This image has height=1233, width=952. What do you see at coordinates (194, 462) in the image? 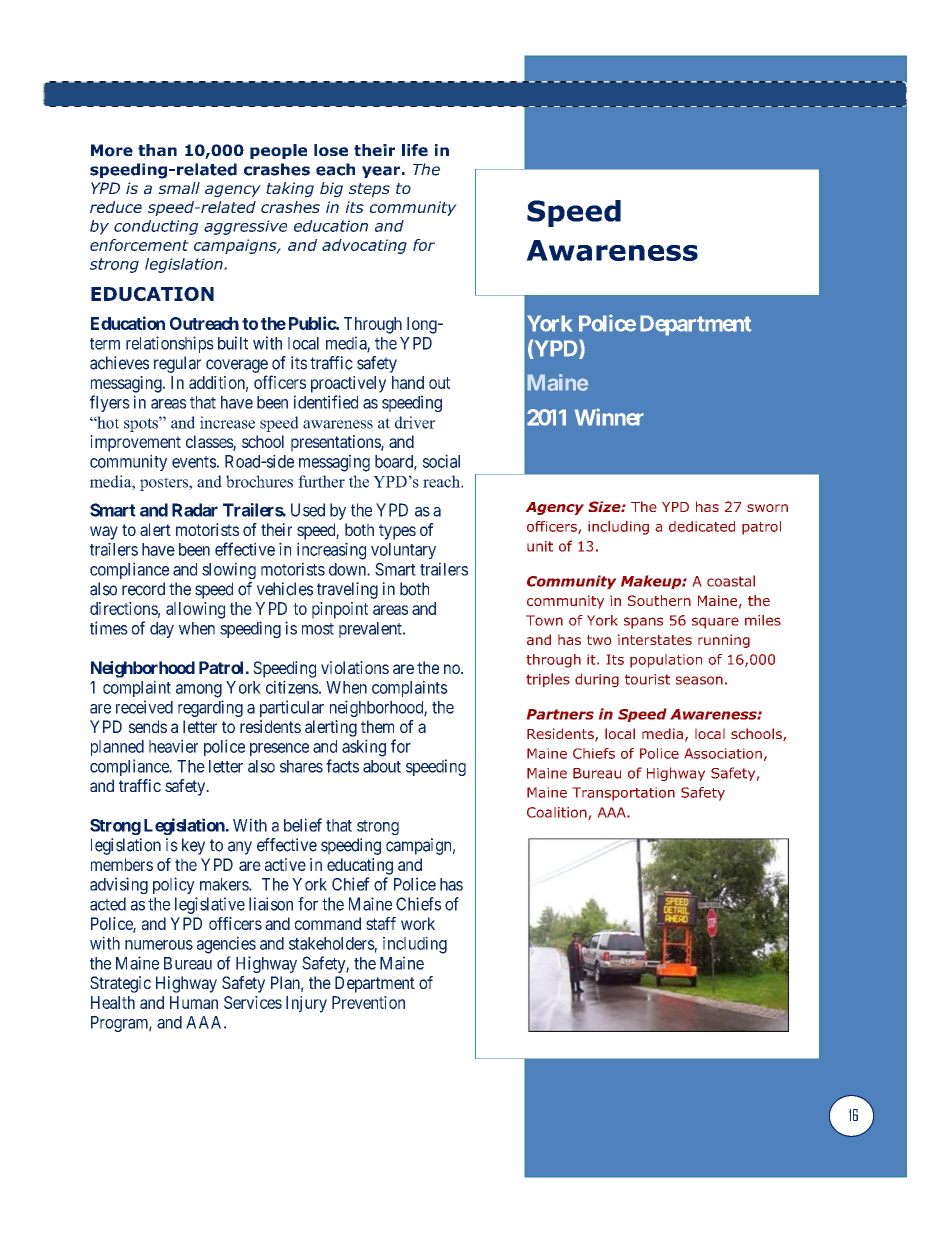
I see `events` at bounding box center [194, 462].
